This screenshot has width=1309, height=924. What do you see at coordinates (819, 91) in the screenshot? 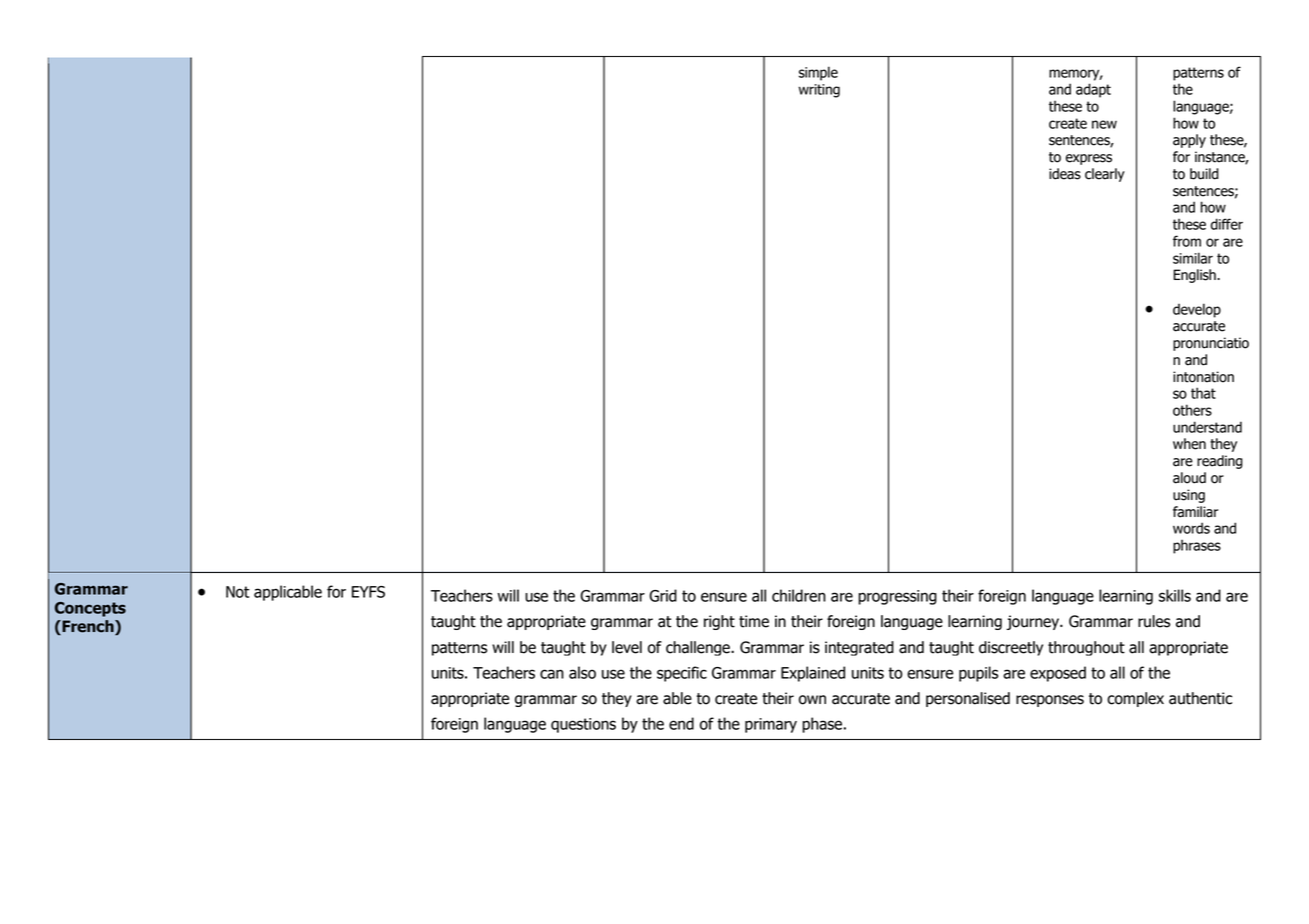
I see `writing` at bounding box center [819, 91].
